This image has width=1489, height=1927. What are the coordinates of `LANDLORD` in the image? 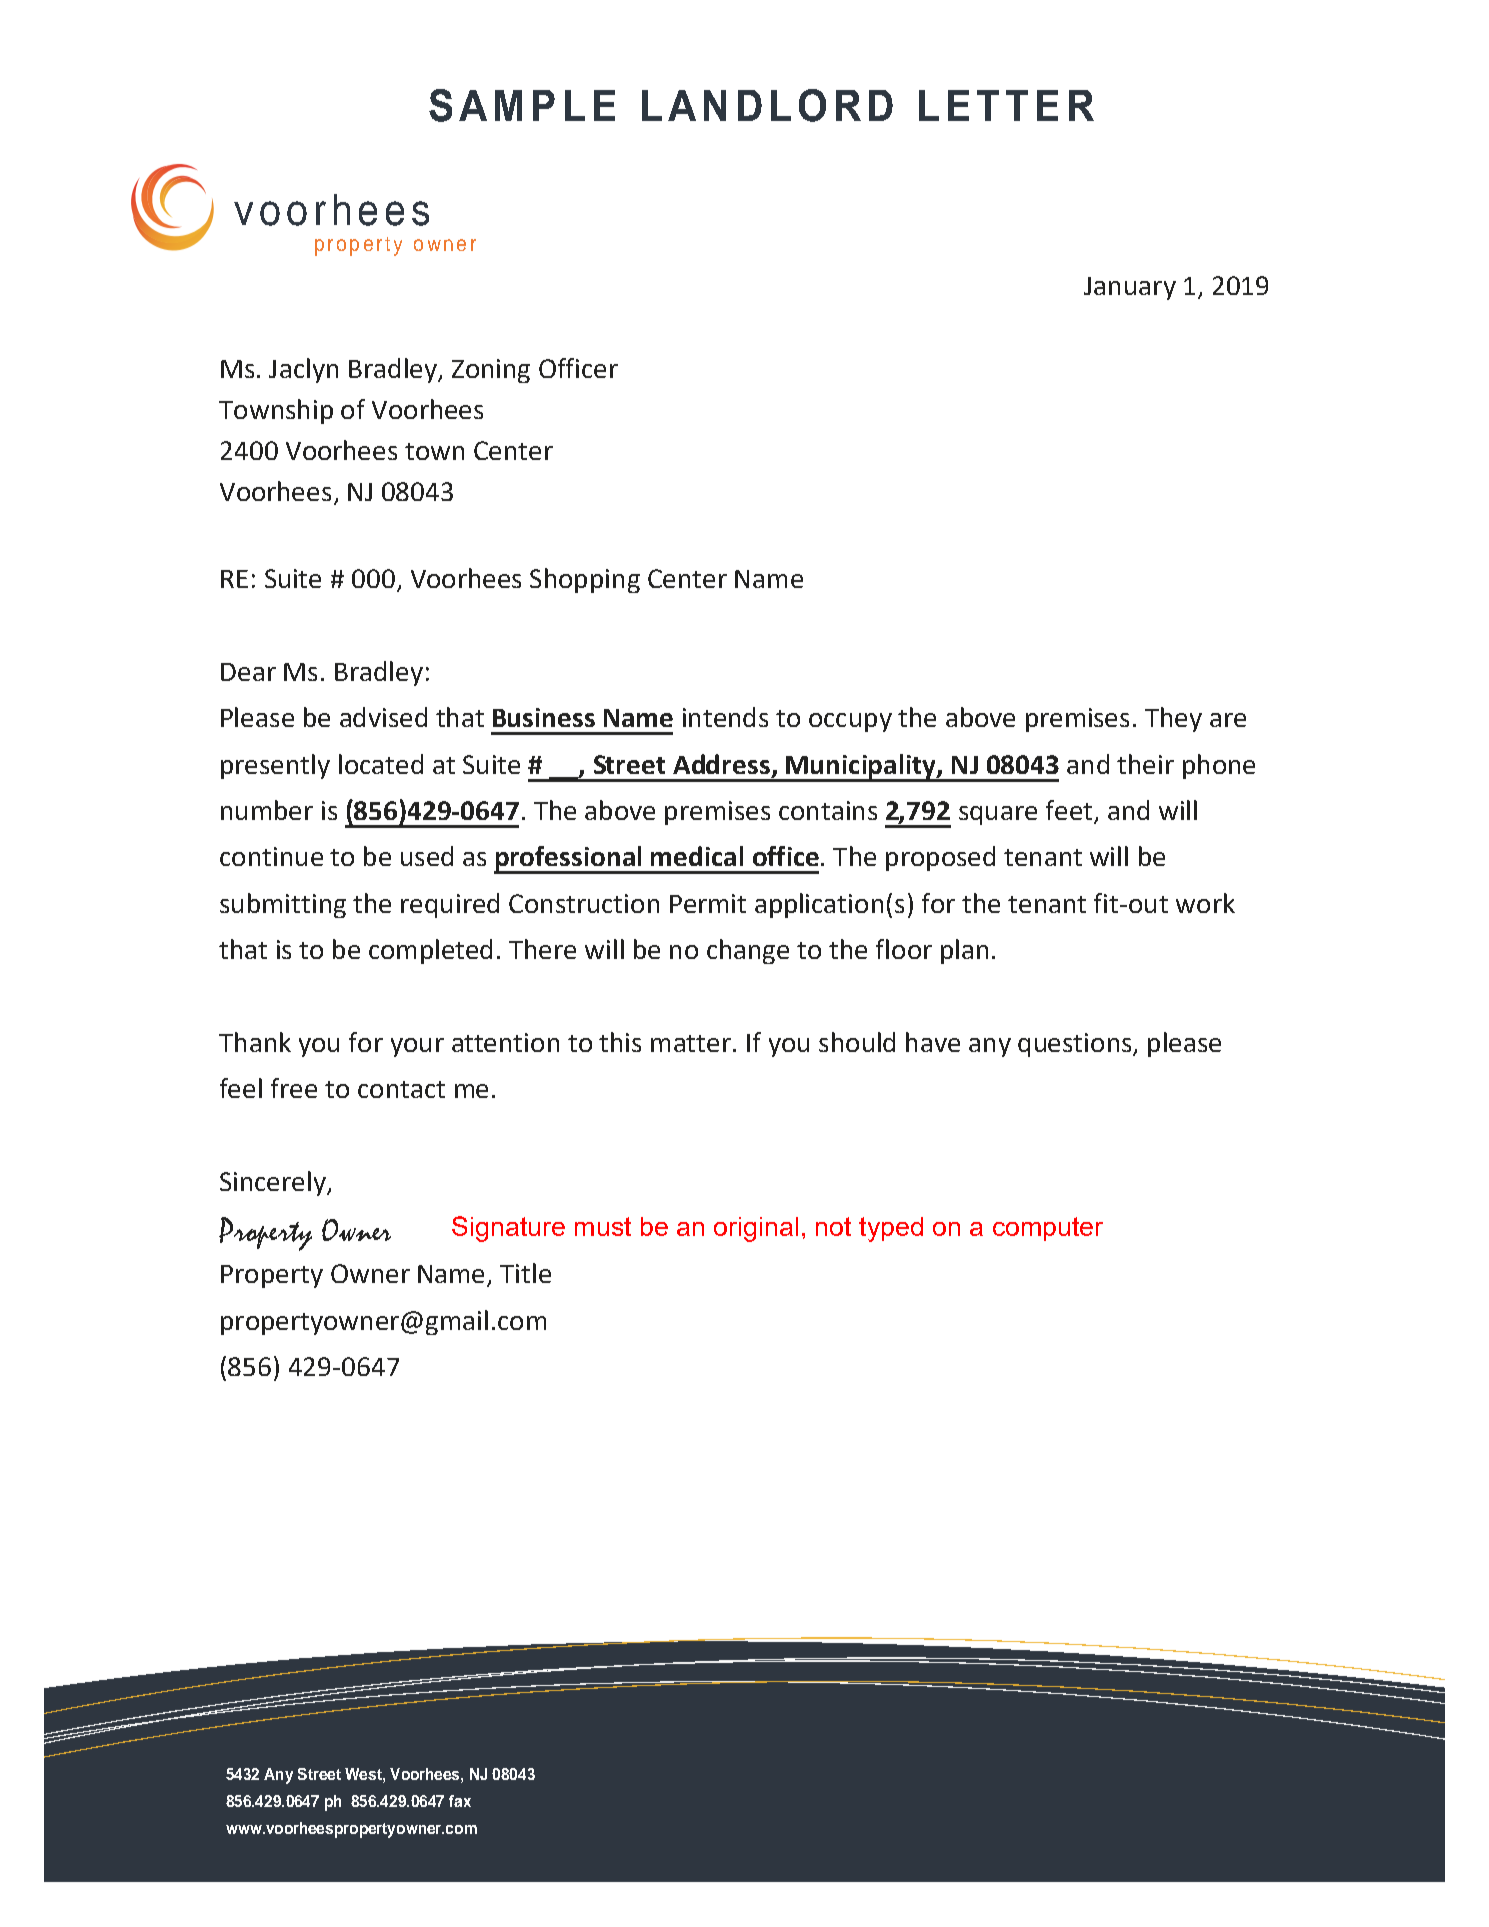 It's located at (767, 105).
